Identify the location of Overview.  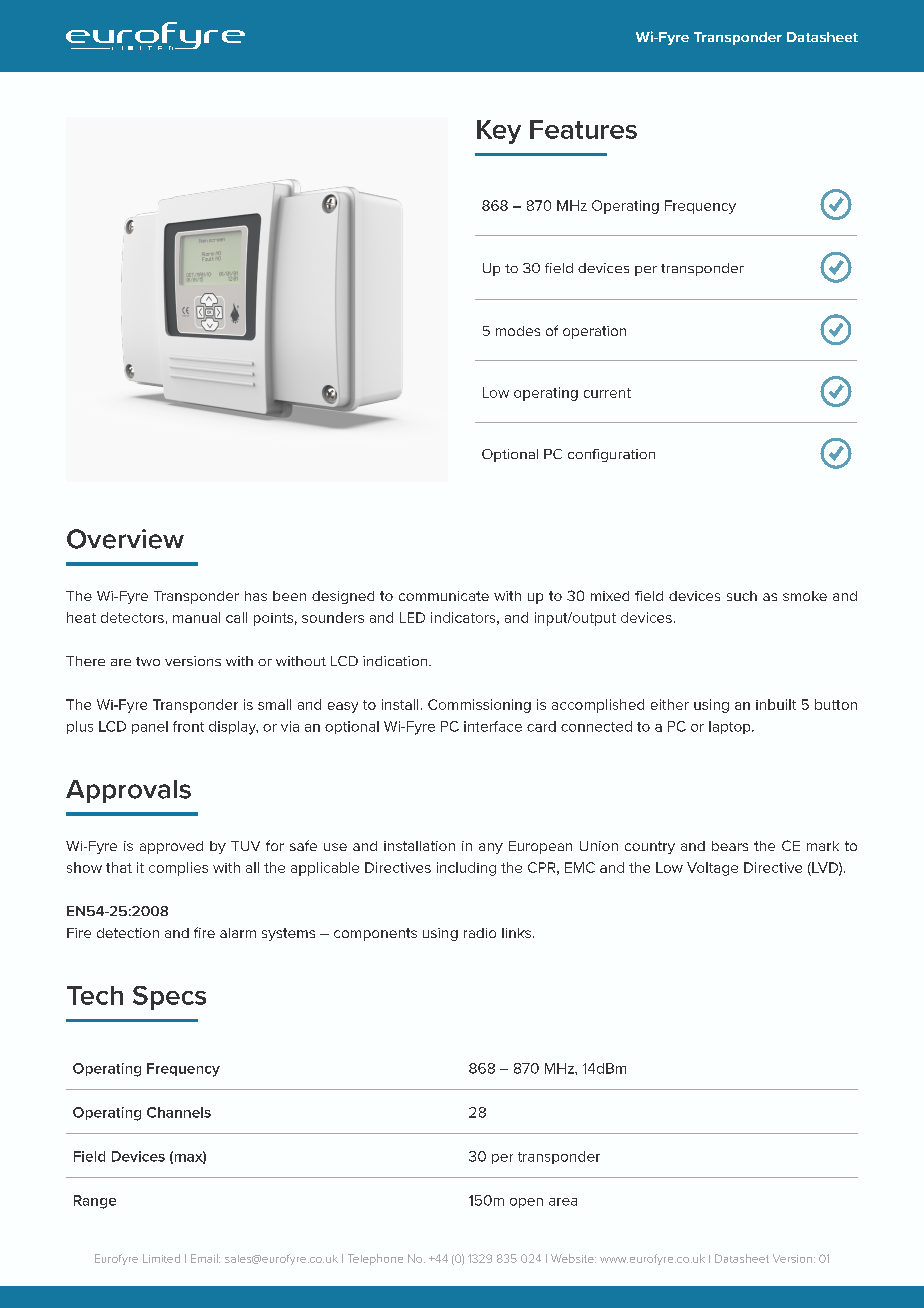
(125, 539).
